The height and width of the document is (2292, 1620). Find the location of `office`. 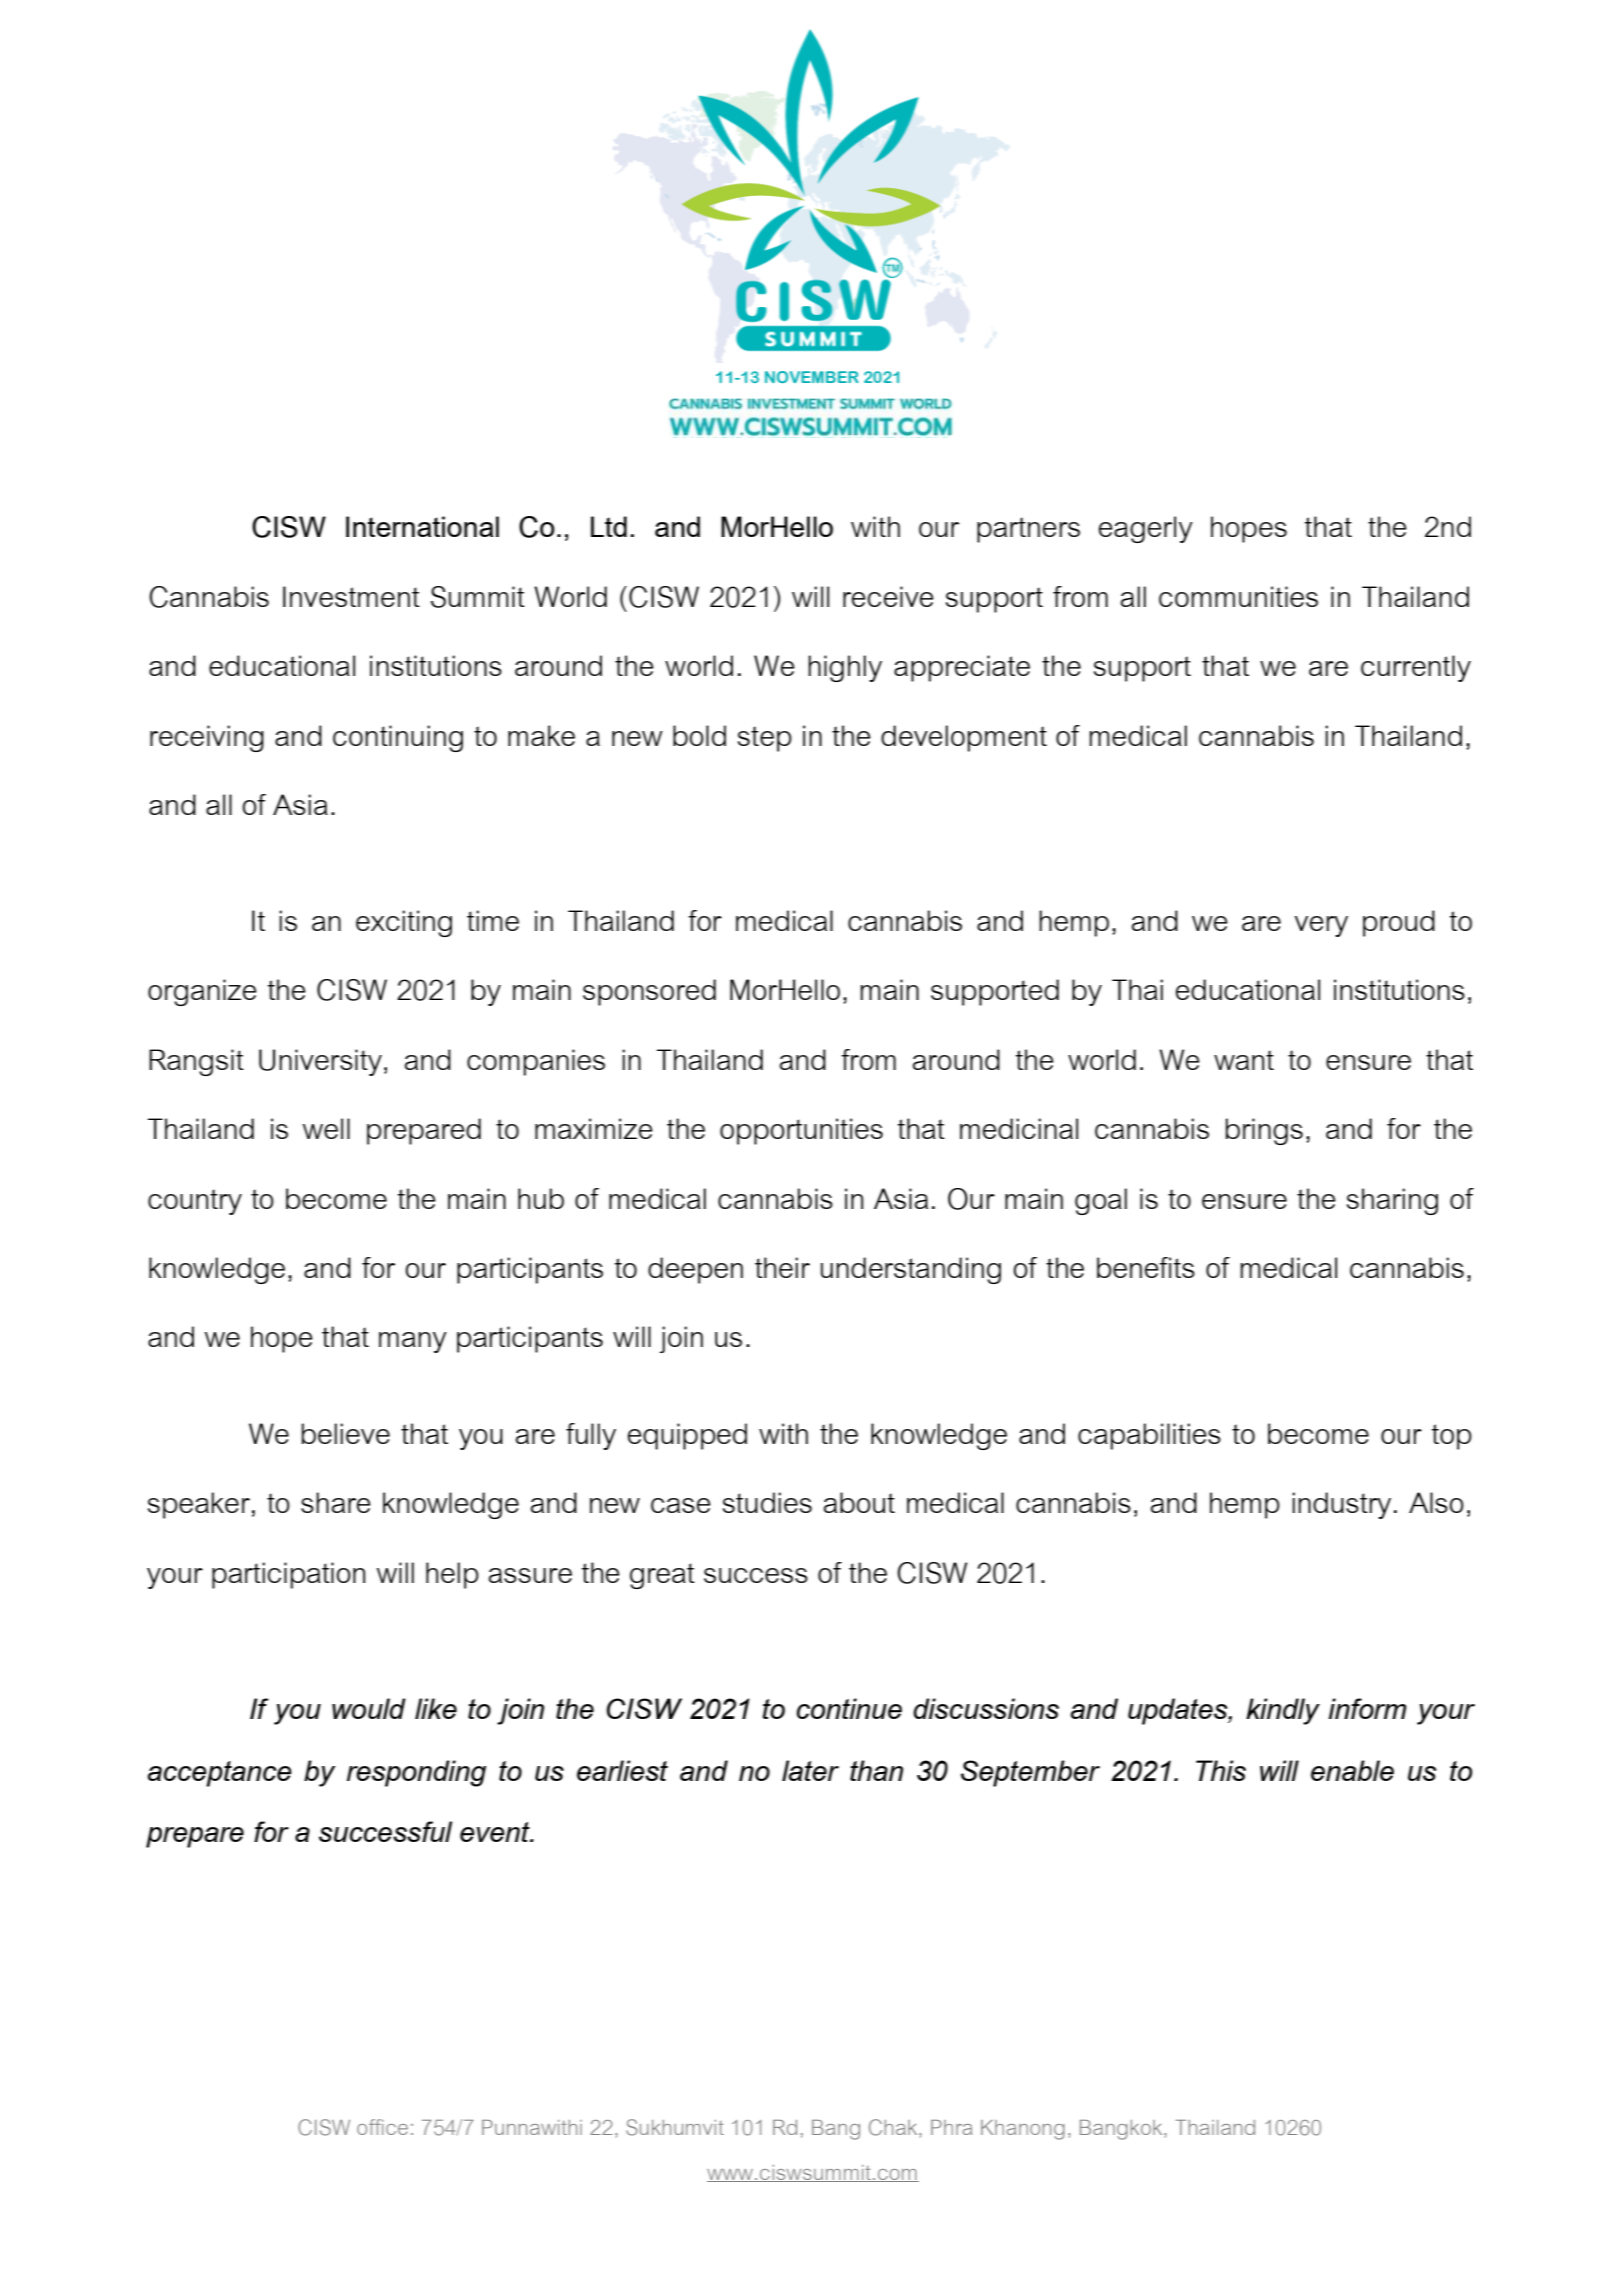

office is located at coordinates (382, 2127).
